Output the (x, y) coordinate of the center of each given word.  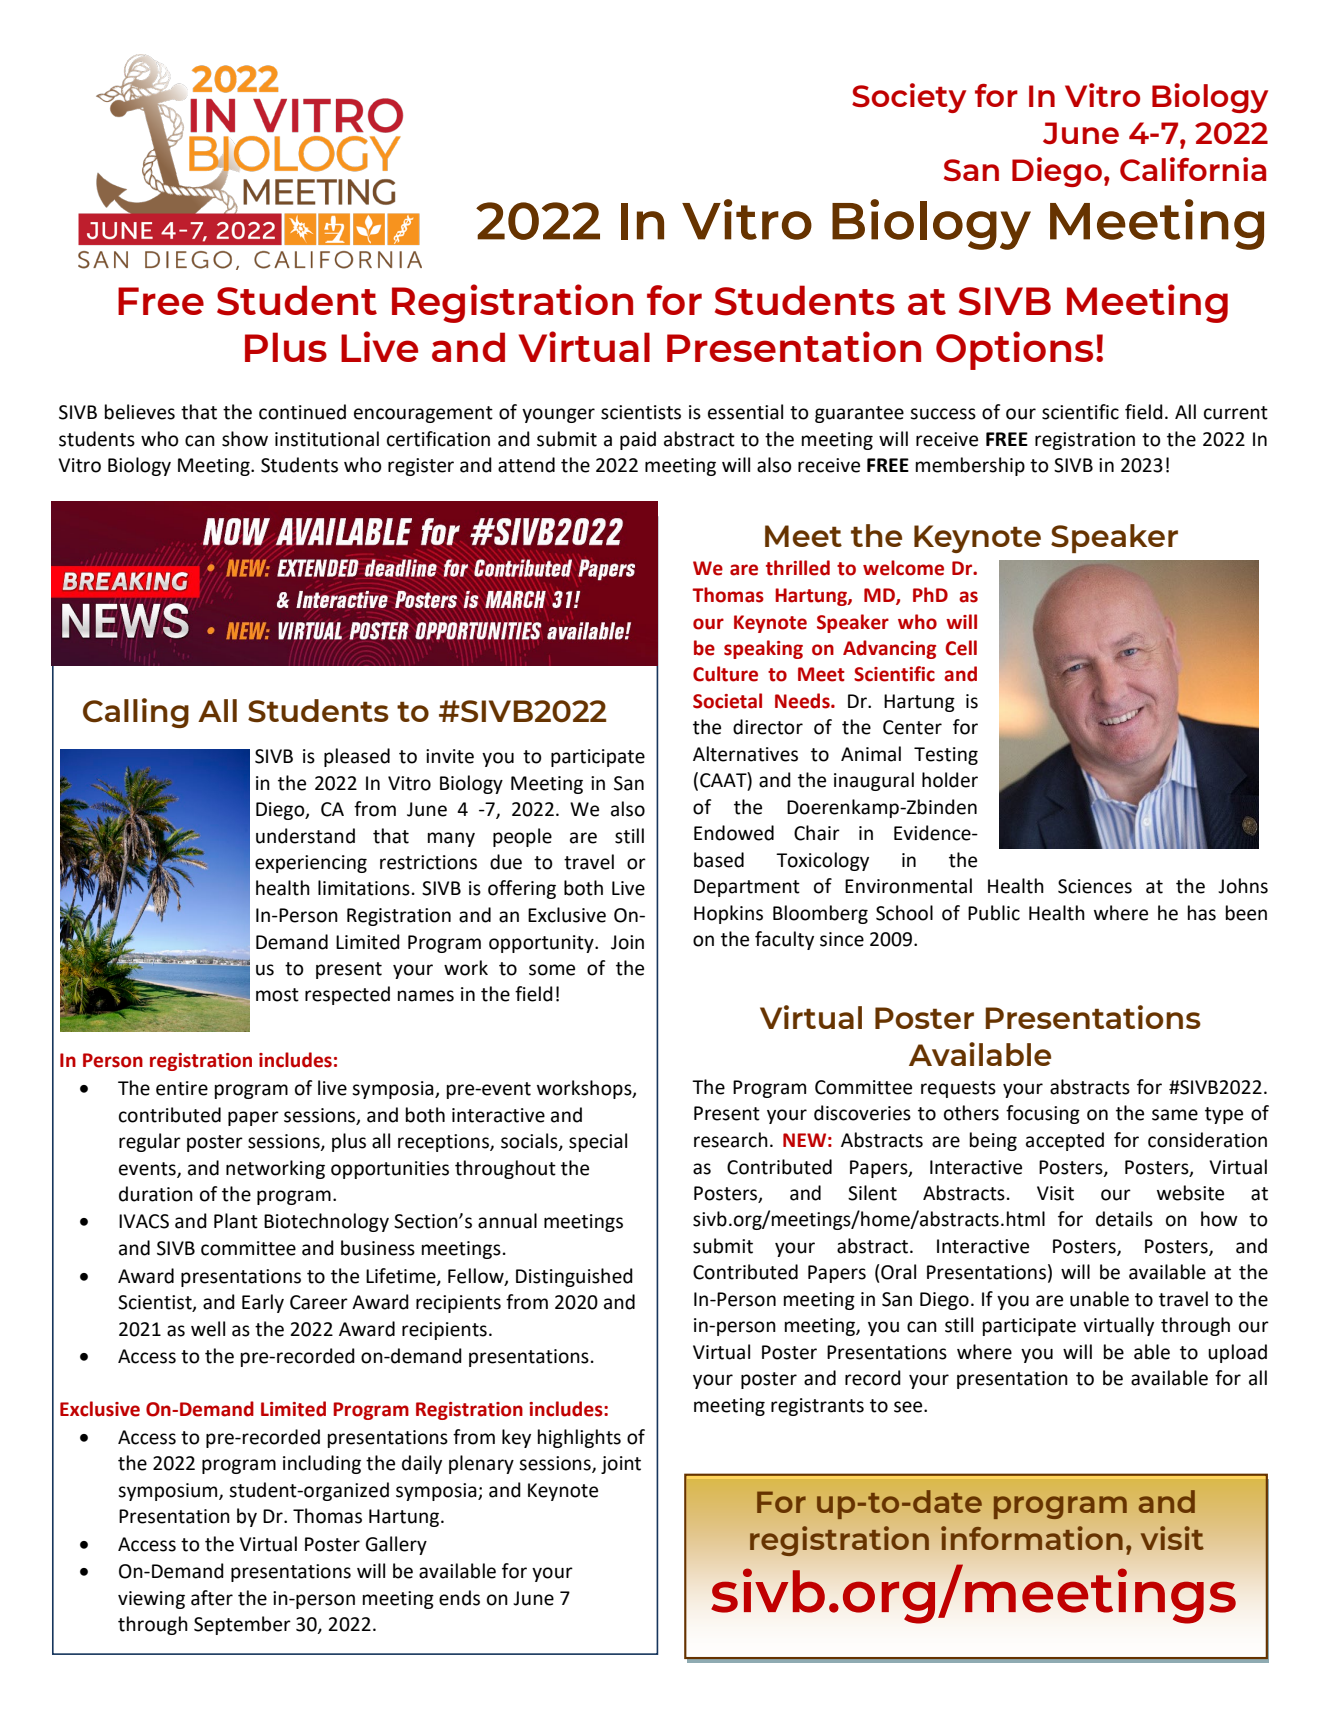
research (731, 1140)
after (212, 1598)
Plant (236, 1221)
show (245, 439)
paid (638, 440)
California (1193, 169)
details (1124, 1219)
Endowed (734, 833)
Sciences (1095, 886)
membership (970, 466)
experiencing (311, 864)
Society (909, 98)
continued (302, 412)
